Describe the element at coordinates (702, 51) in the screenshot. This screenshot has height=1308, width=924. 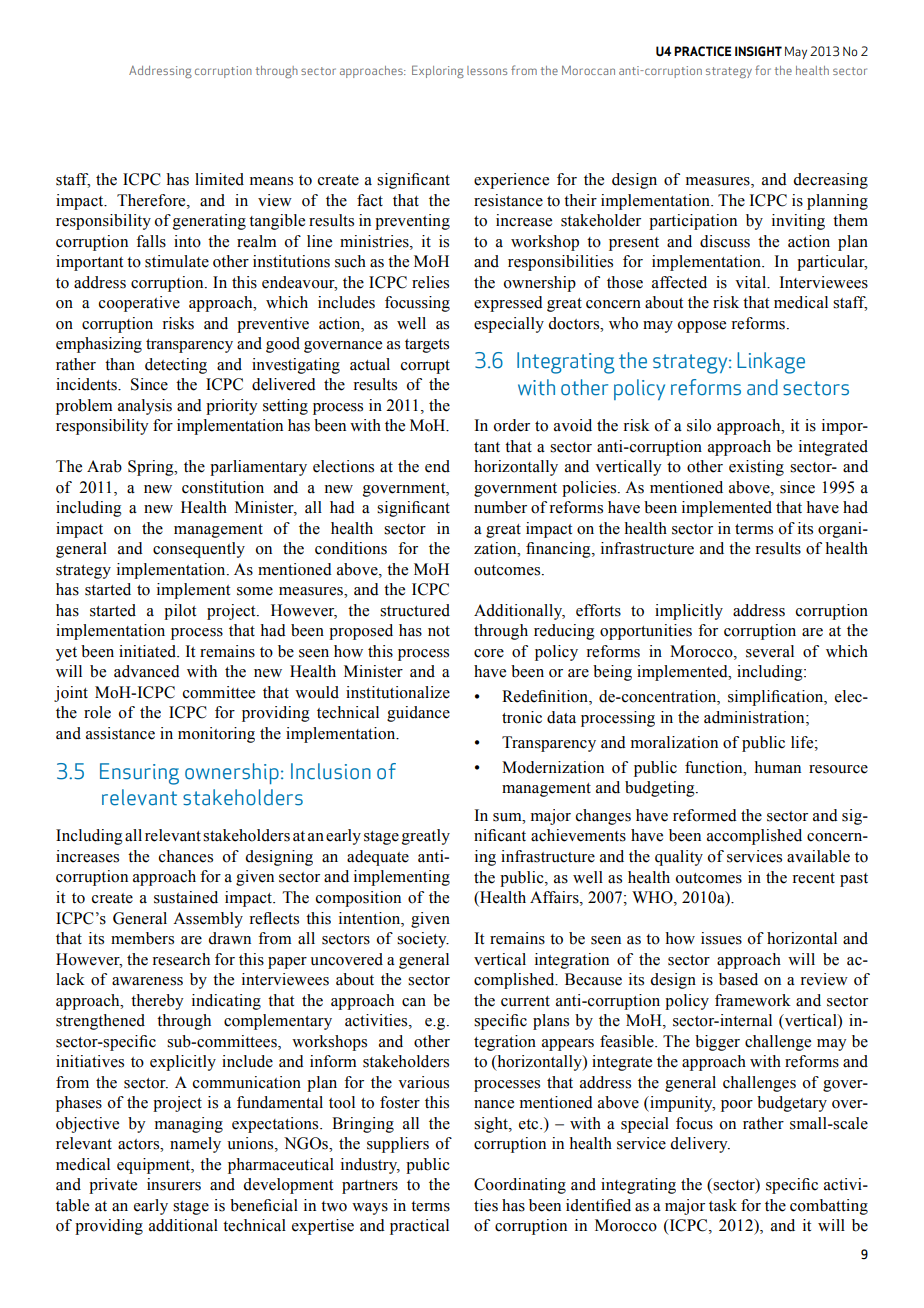
I see `Practice` at that location.
